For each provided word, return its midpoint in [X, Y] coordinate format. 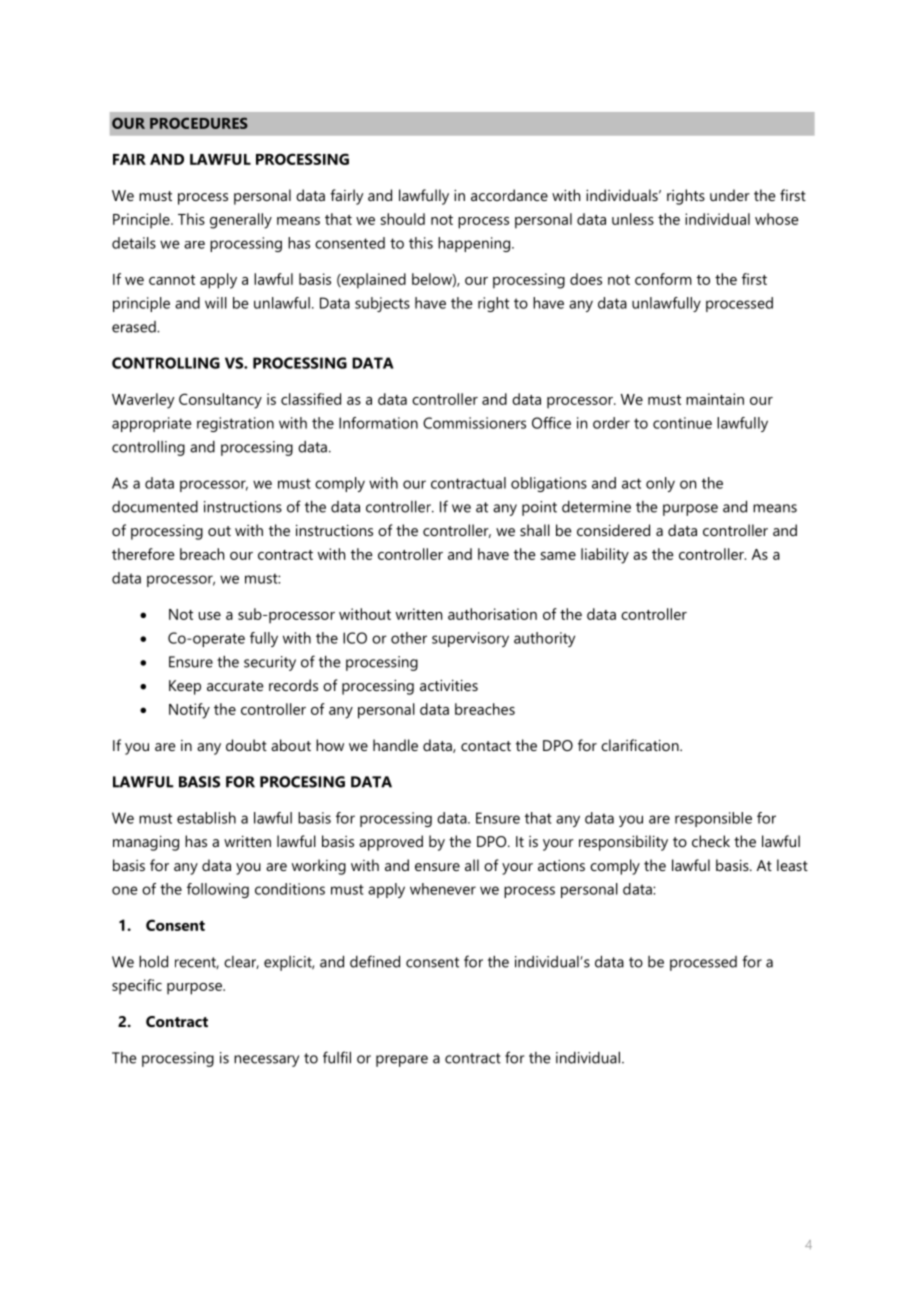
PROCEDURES [199, 123]
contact [486, 746]
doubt [246, 745]
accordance [509, 195]
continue [682, 423]
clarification [641, 745]
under [730, 195]
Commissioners [474, 423]
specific [137, 987]
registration [235, 424]
